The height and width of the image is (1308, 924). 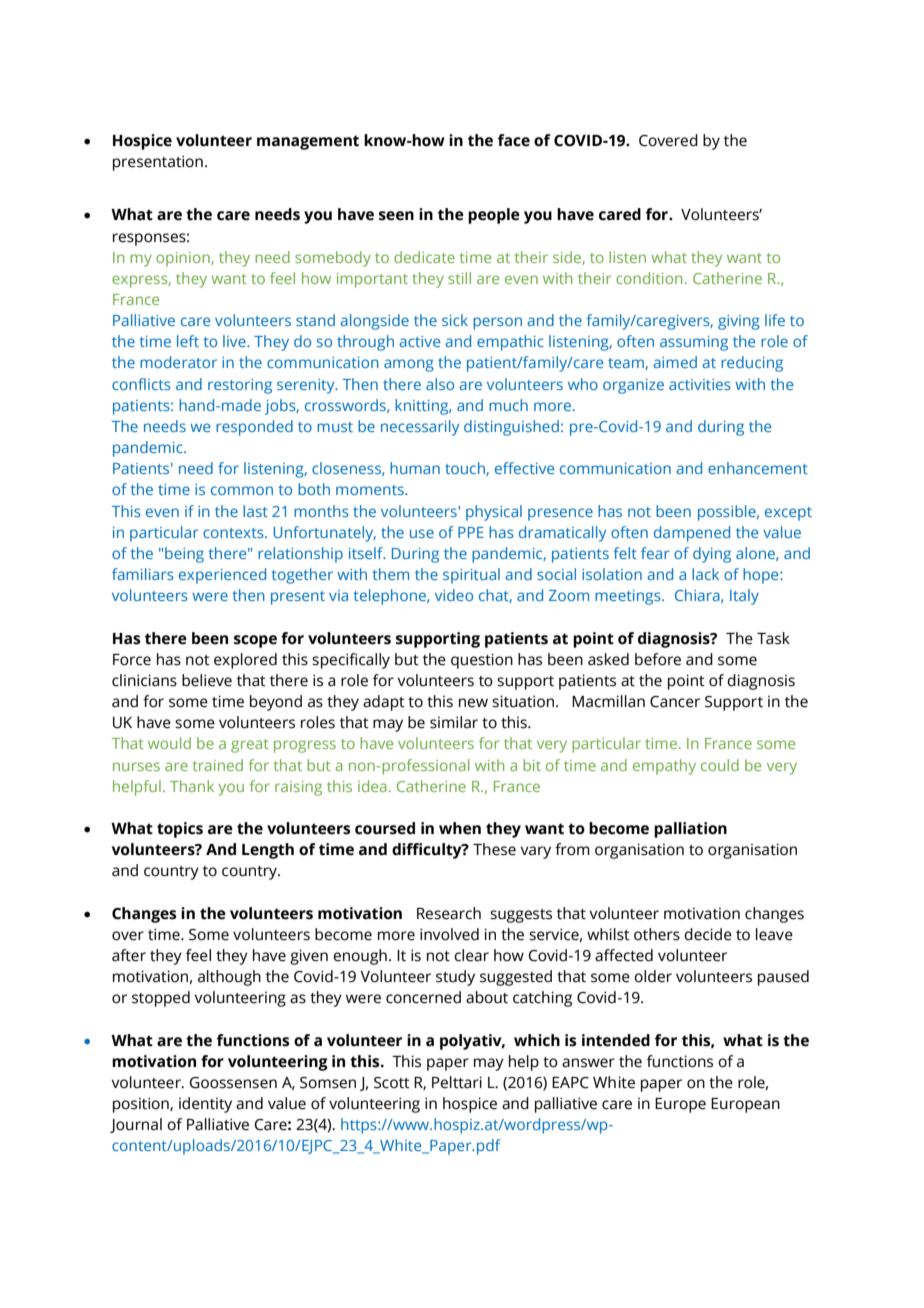 What do you see at coordinates (242, 490) in the image?
I see `common` at bounding box center [242, 490].
